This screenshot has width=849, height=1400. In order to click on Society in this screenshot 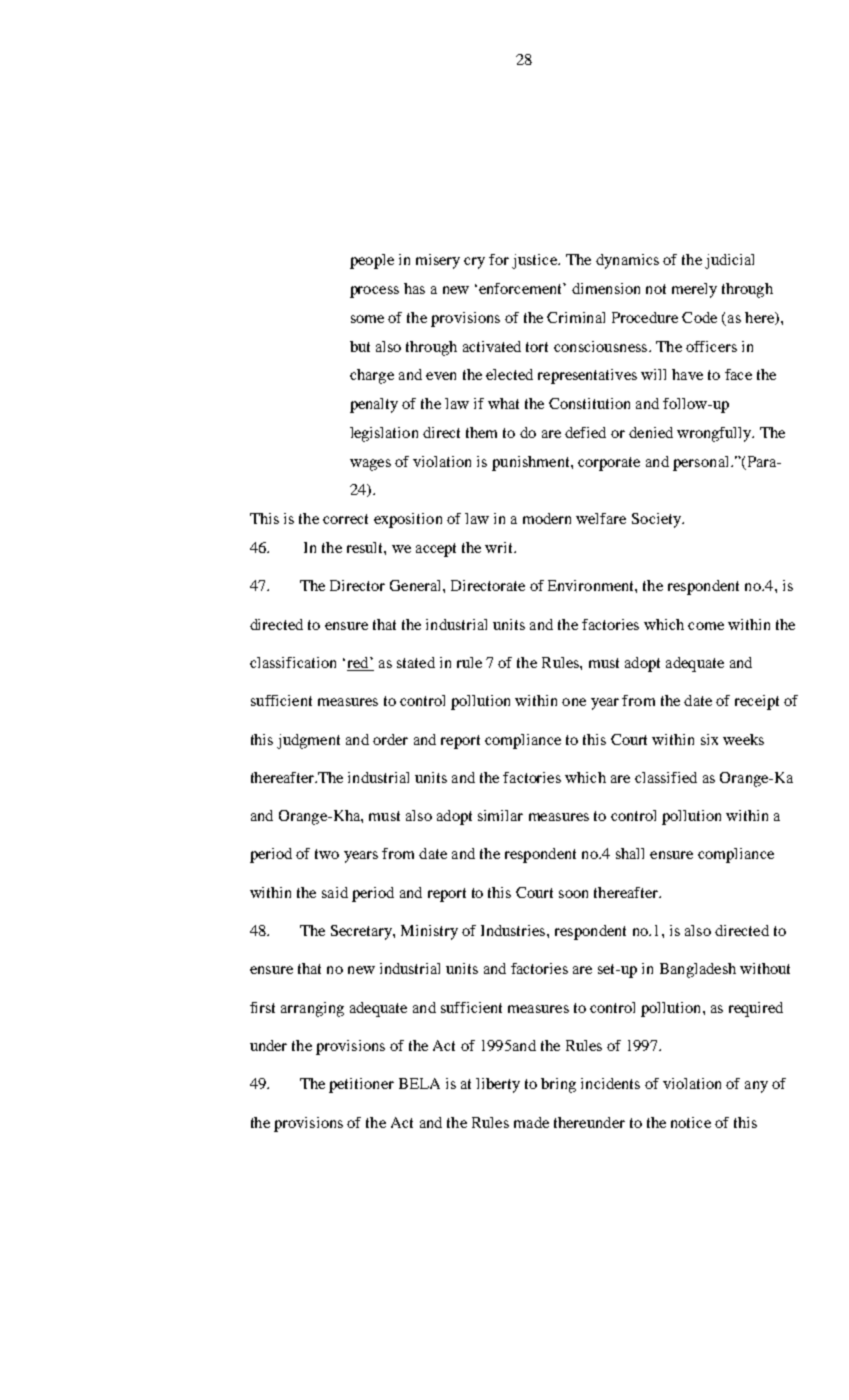, I will do `click(657, 520)`.
